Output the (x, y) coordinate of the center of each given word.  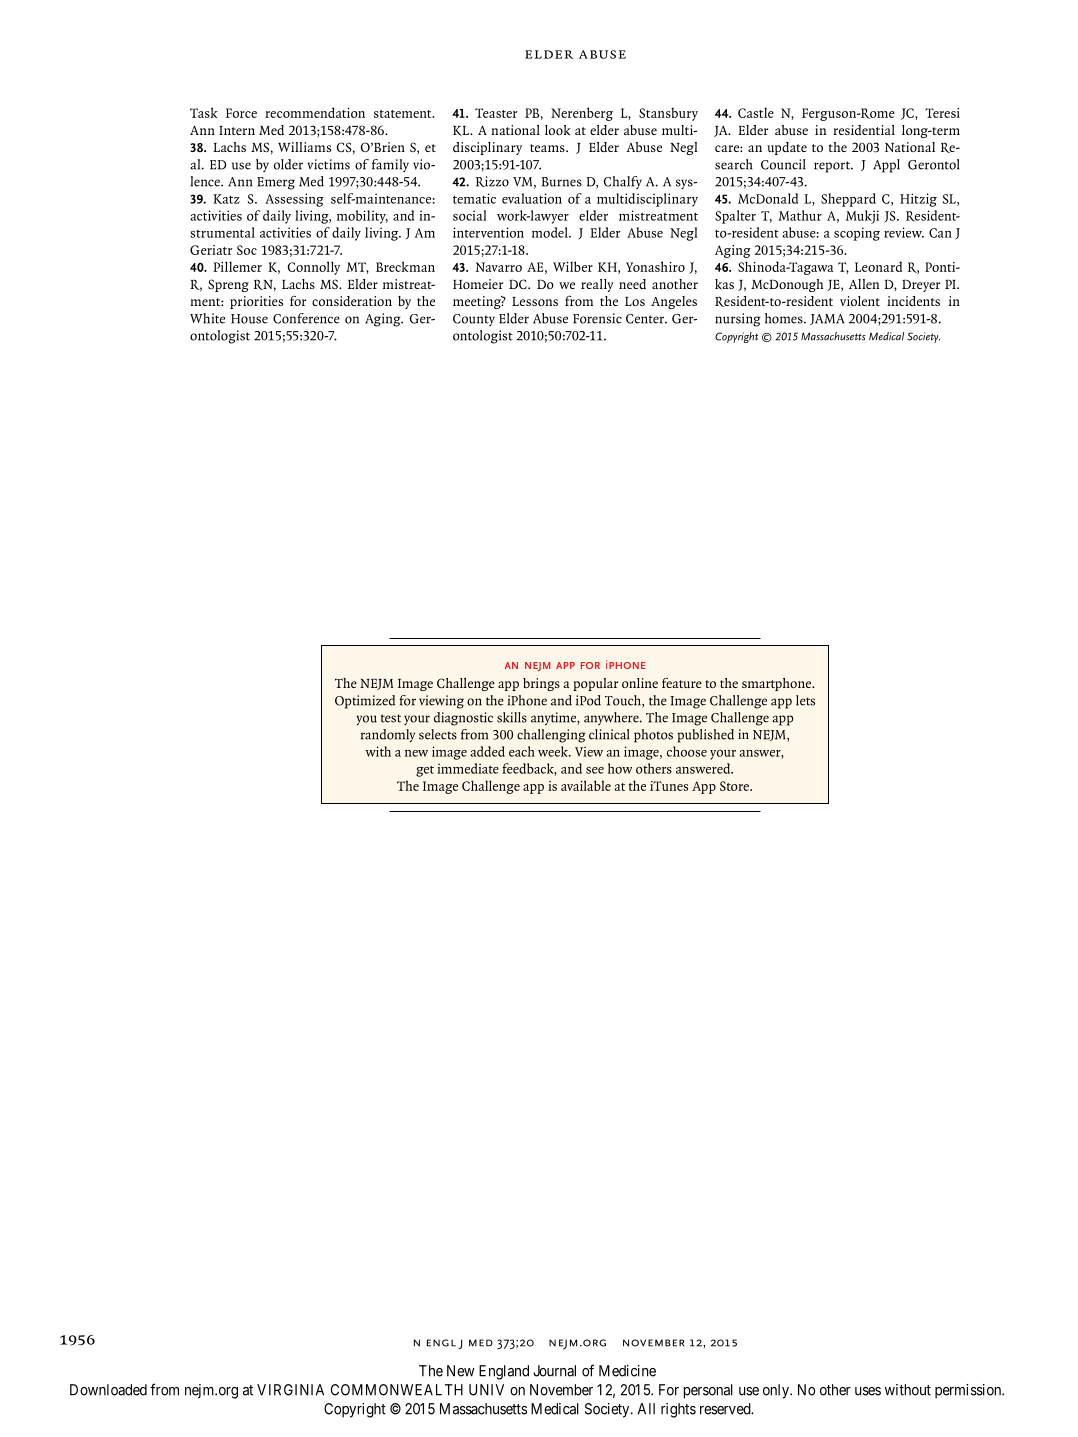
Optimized (365, 702)
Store (735, 786)
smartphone (778, 684)
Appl (886, 166)
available (586, 785)
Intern (237, 130)
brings (541, 684)
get (425, 771)
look (558, 130)
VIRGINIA (290, 1390)
